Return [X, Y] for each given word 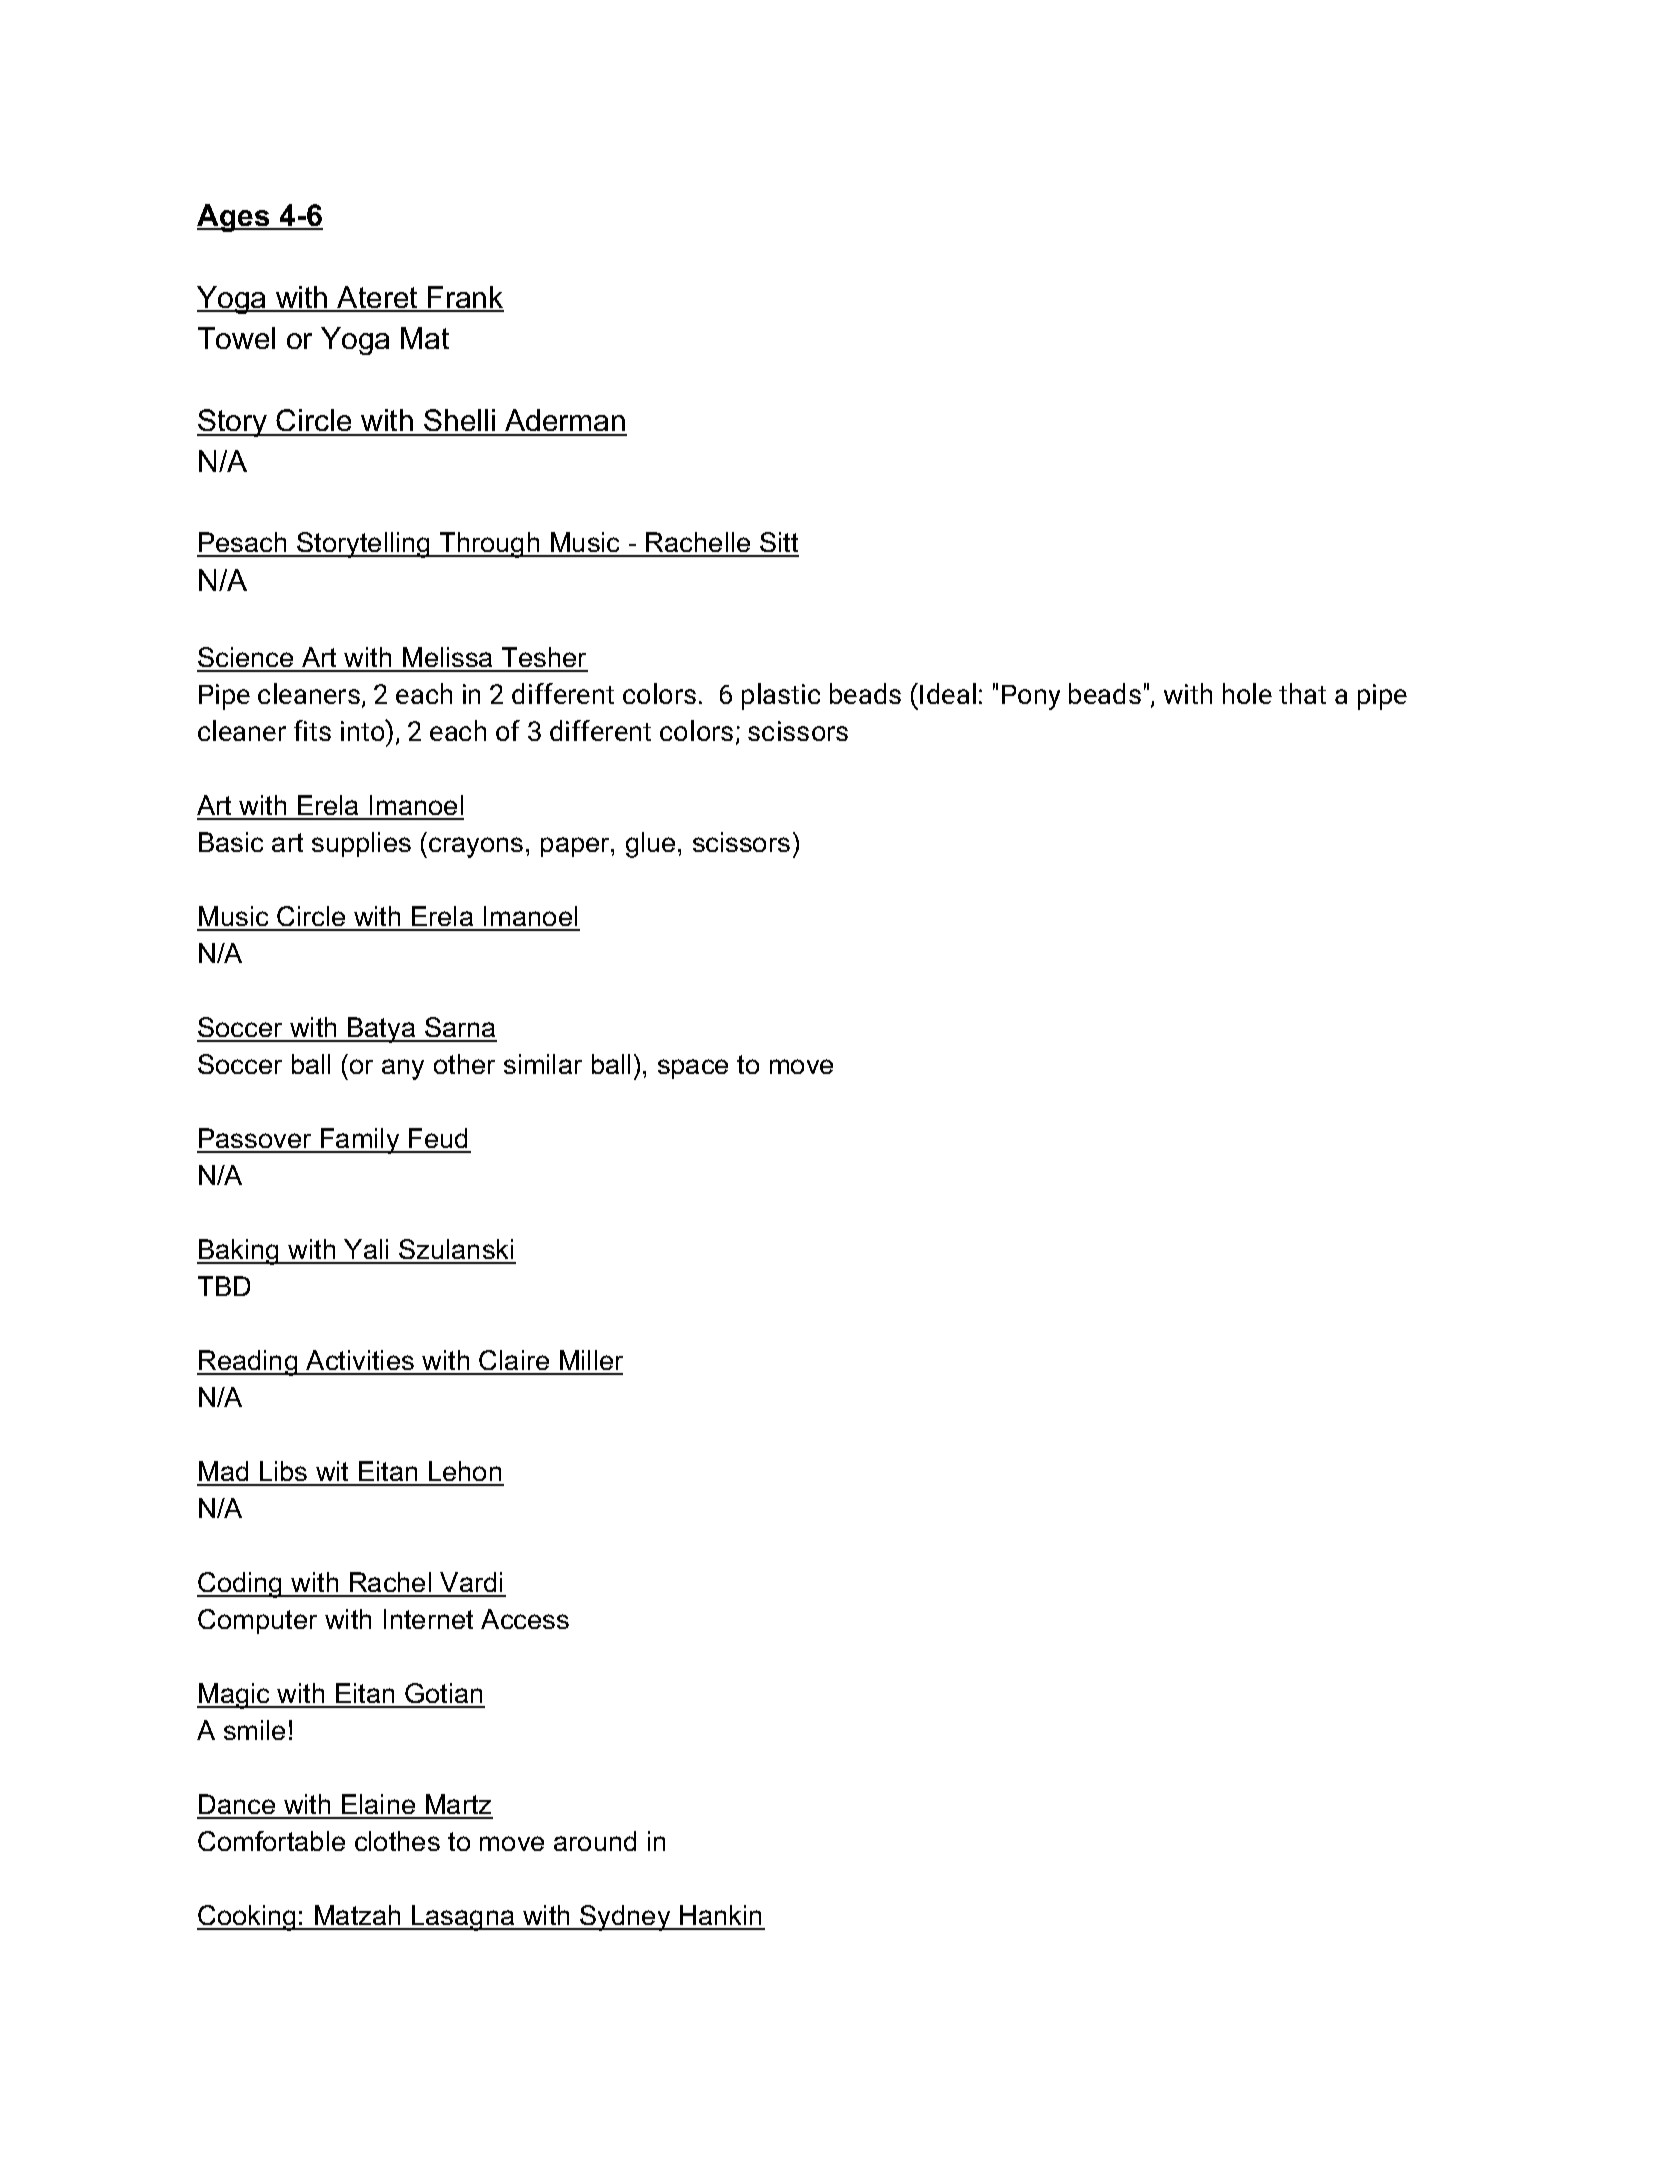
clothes [397, 1841]
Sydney [625, 1918]
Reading [248, 1363]
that [1302, 693]
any [403, 1069]
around [595, 1841]
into [364, 730]
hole [1247, 693]
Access [525, 1619]
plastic [781, 696]
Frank [465, 298]
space [693, 1069]
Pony [1031, 697]
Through [490, 545]
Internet [428, 1619]
